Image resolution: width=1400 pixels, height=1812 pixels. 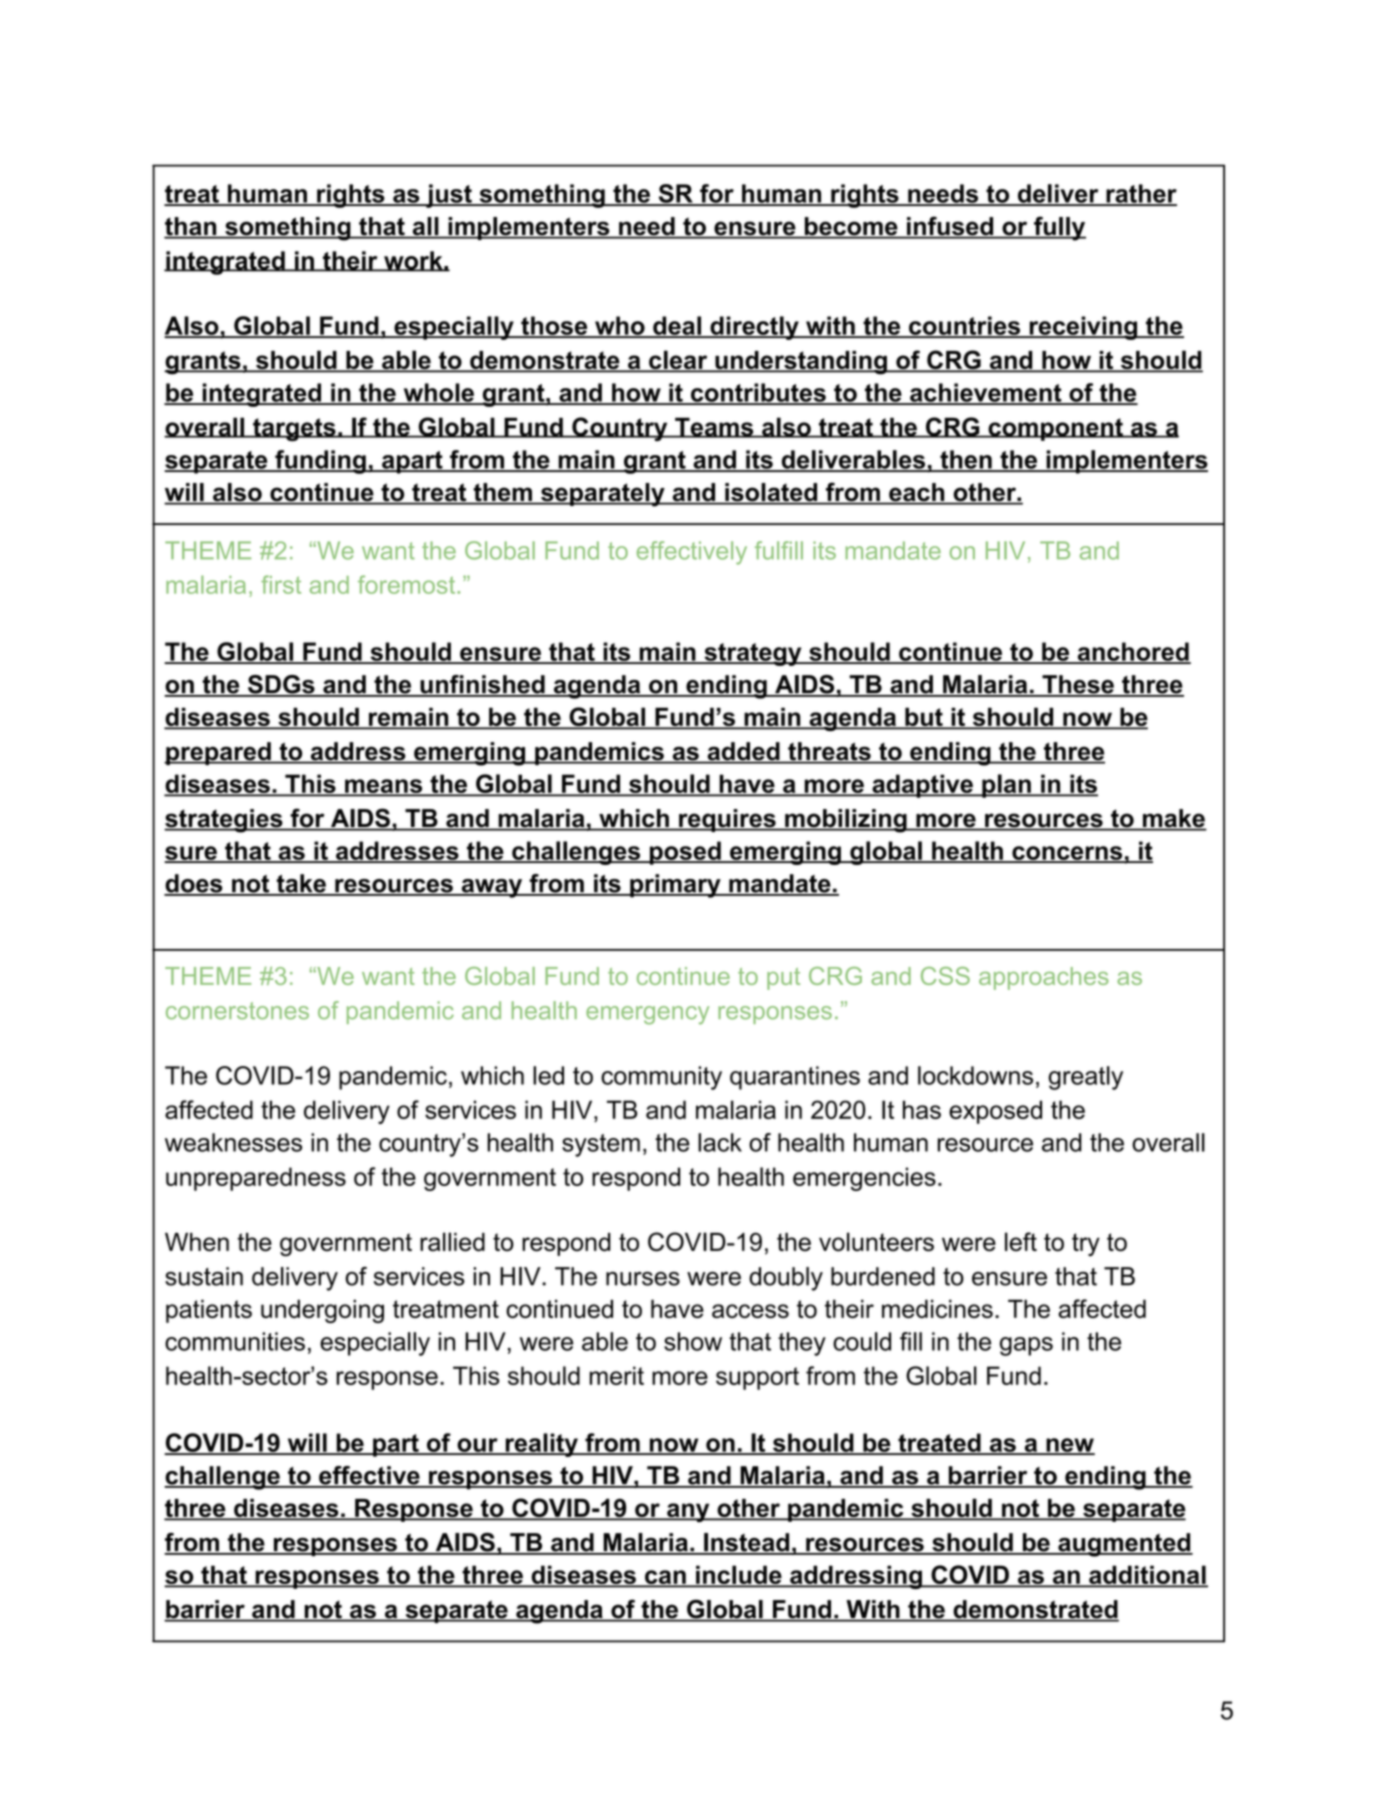 I want to click on than, so click(x=191, y=227).
